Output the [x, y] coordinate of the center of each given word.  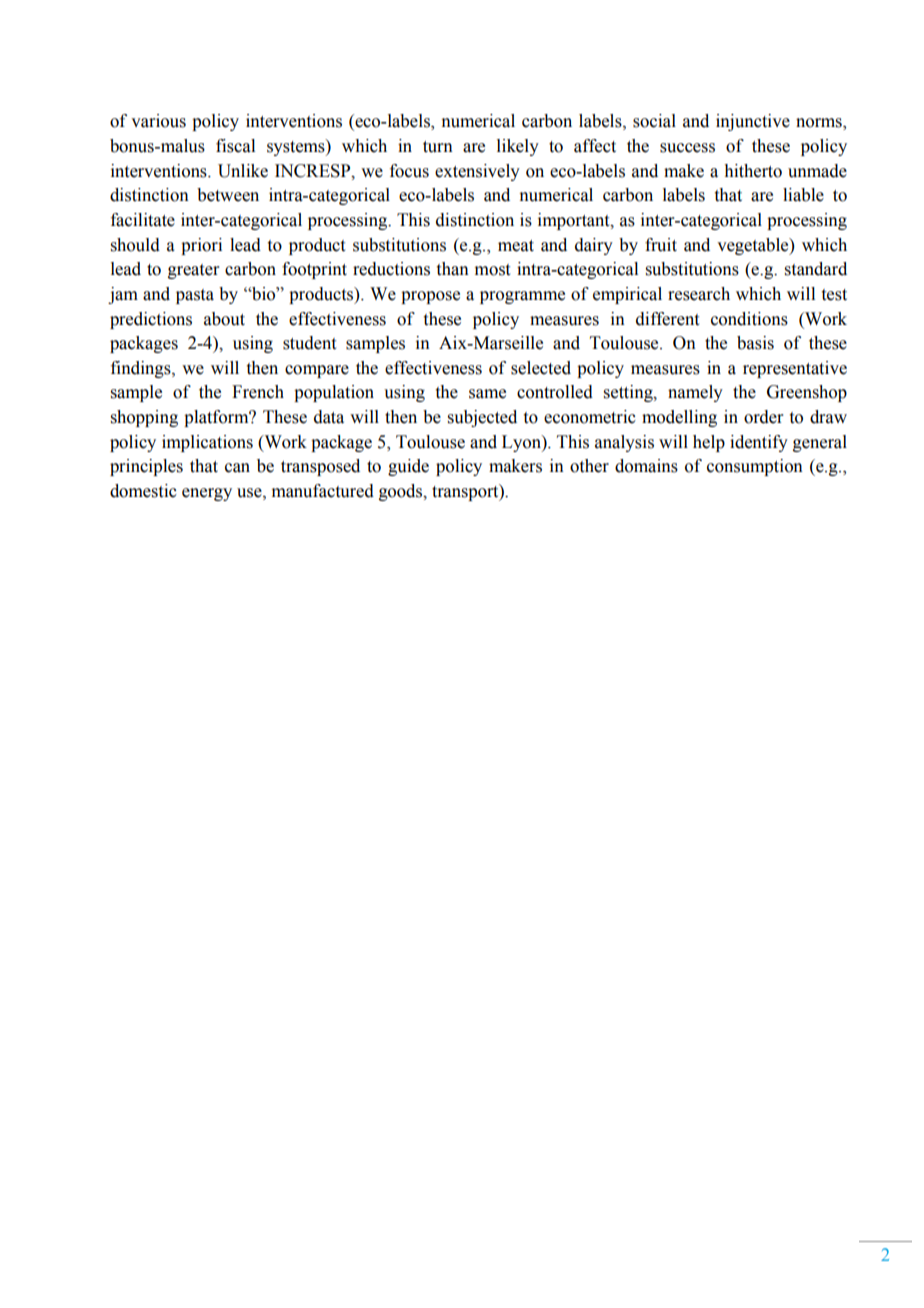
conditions [749, 319]
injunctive [753, 122]
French [258, 392]
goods [402, 492]
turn [438, 147]
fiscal [235, 146]
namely [695, 393]
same [487, 394]
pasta [195, 296]
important [575, 221]
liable [803, 195]
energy [207, 494]
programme [522, 297]
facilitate [143, 220]
